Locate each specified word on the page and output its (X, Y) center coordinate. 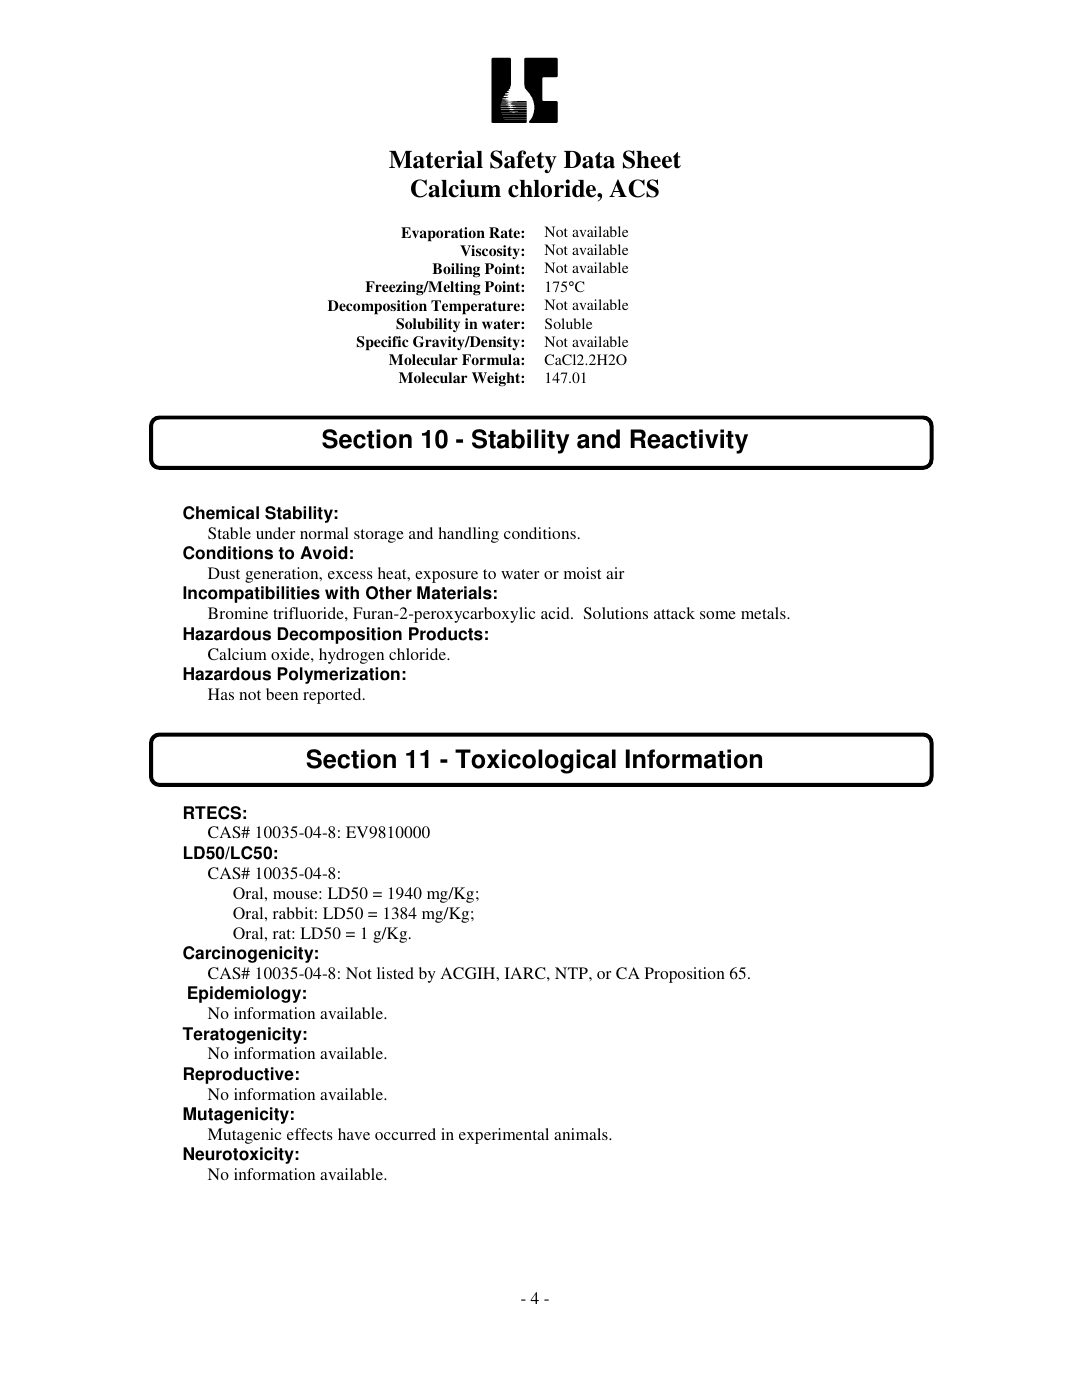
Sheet (652, 159)
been (282, 694)
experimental (504, 1136)
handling (469, 535)
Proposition (685, 975)
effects (309, 1134)
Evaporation (443, 234)
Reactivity (689, 441)
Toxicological (535, 761)
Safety (523, 161)
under (275, 533)
